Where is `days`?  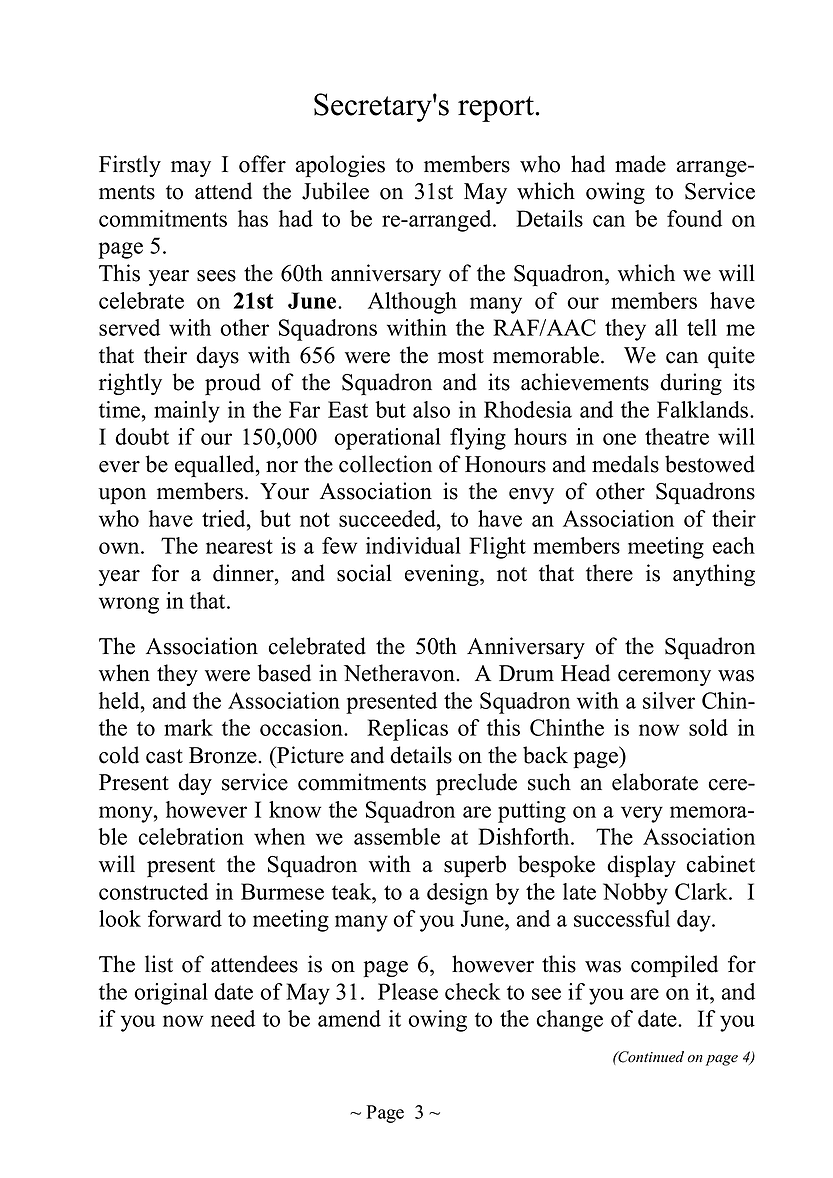 days is located at coordinates (217, 357).
